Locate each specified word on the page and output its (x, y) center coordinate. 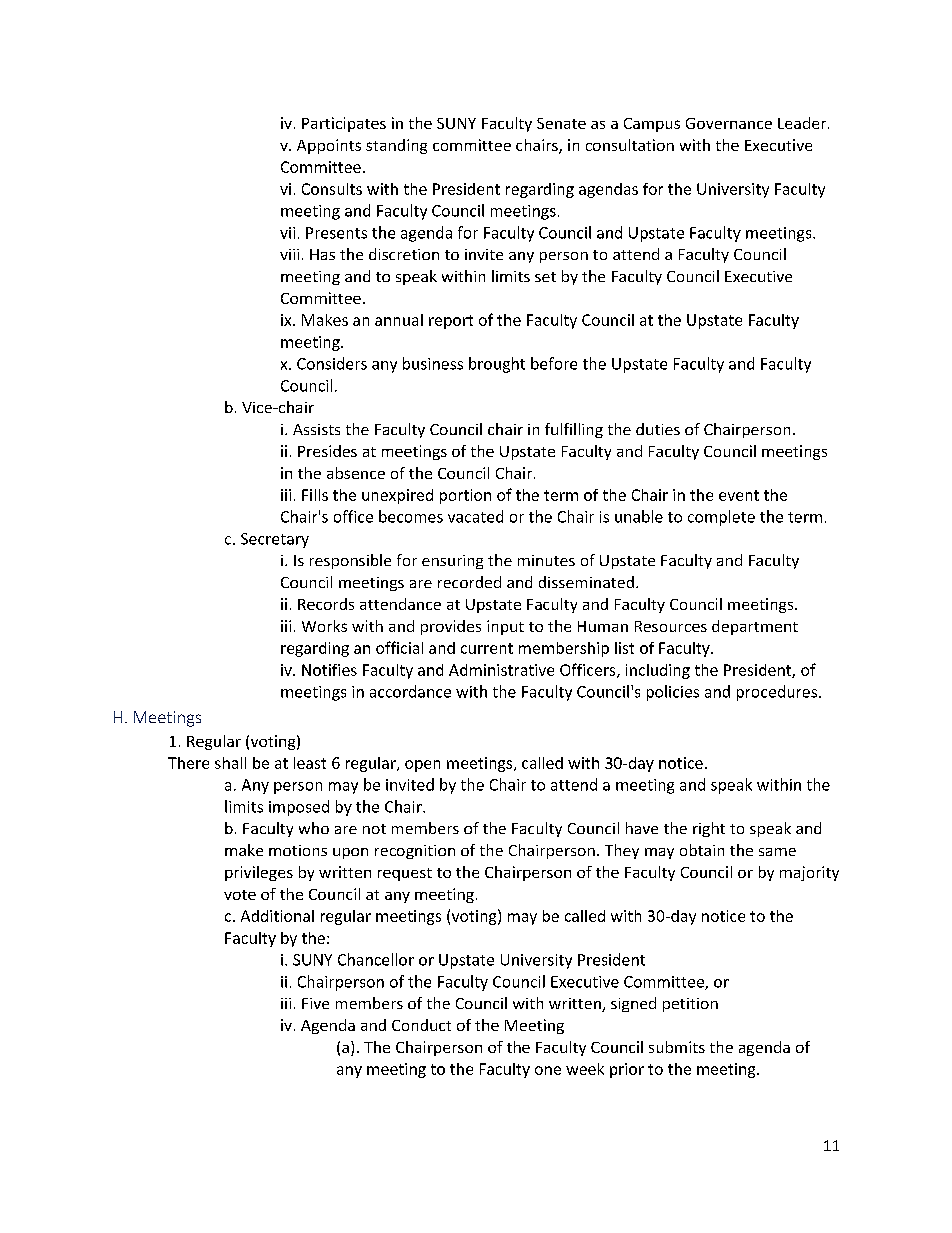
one (548, 1070)
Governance (729, 123)
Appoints (329, 146)
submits (677, 1047)
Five (315, 1003)
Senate (561, 123)
